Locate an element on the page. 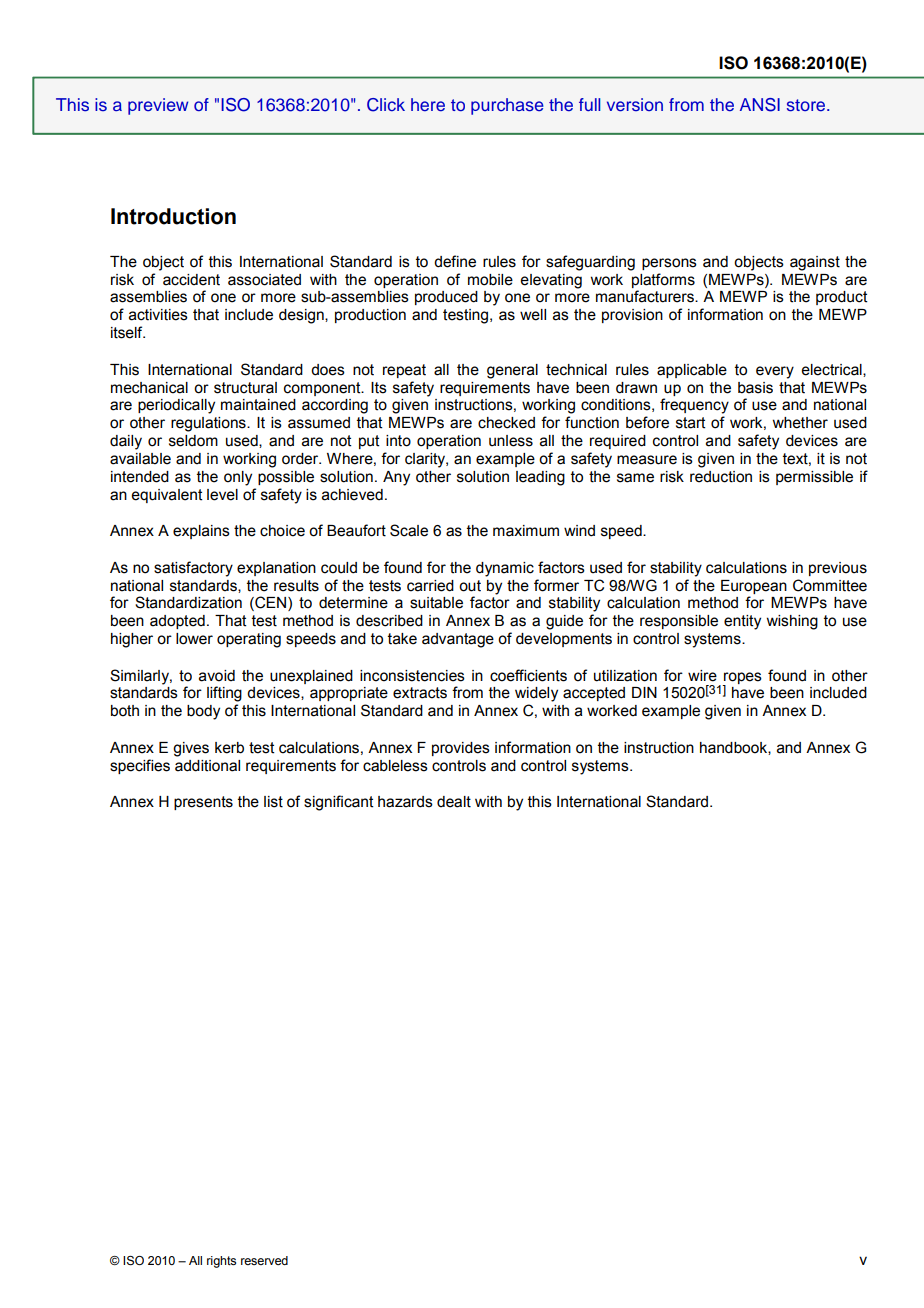  preview is located at coordinates (158, 106).
